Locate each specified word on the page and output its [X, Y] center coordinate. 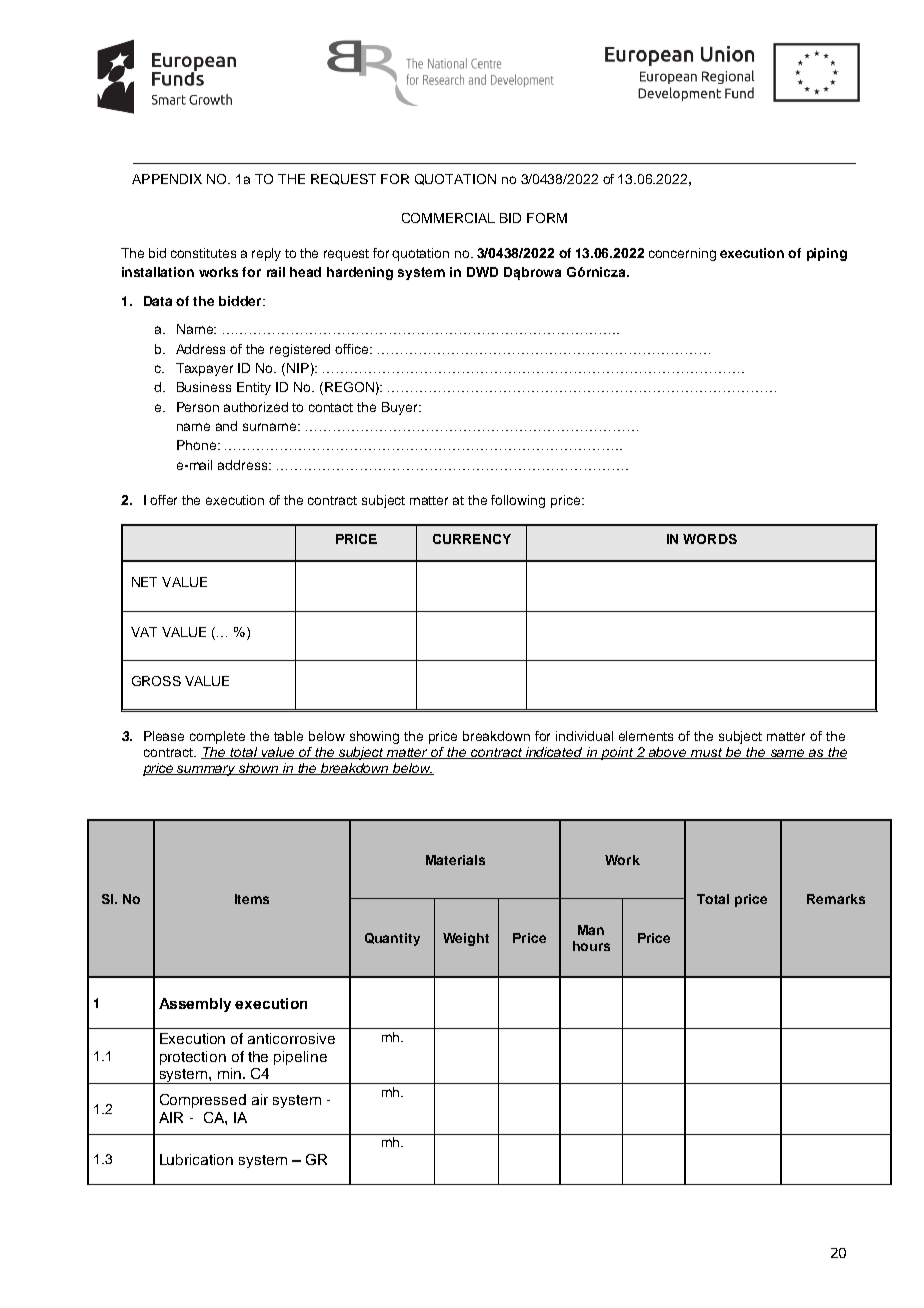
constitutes [203, 253]
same [787, 754]
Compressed [203, 1101]
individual [584, 736]
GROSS [156, 681]
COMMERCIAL [448, 218]
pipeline [300, 1058]
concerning [682, 254]
